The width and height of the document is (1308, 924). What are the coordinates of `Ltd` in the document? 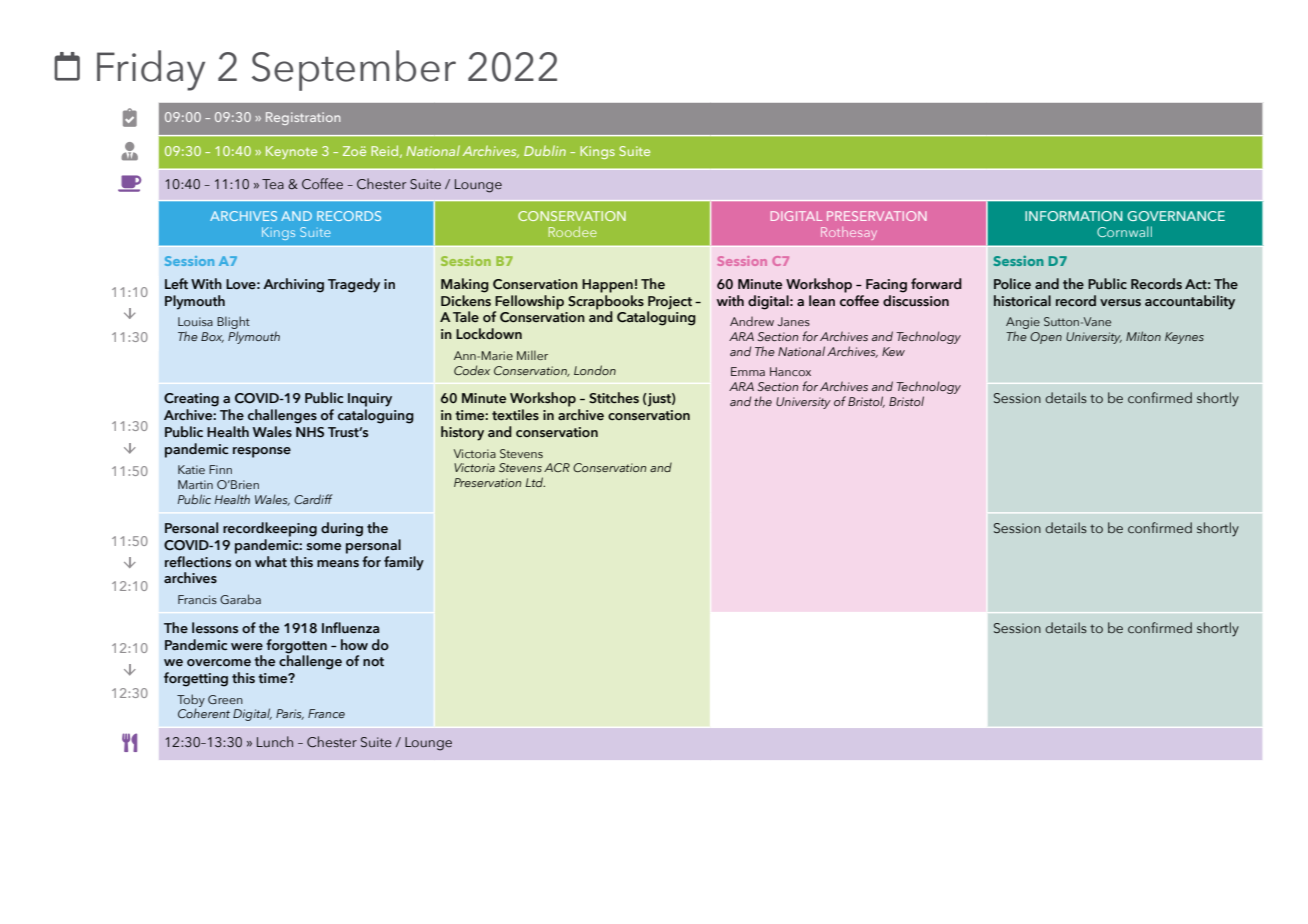 It's located at (535, 482).
